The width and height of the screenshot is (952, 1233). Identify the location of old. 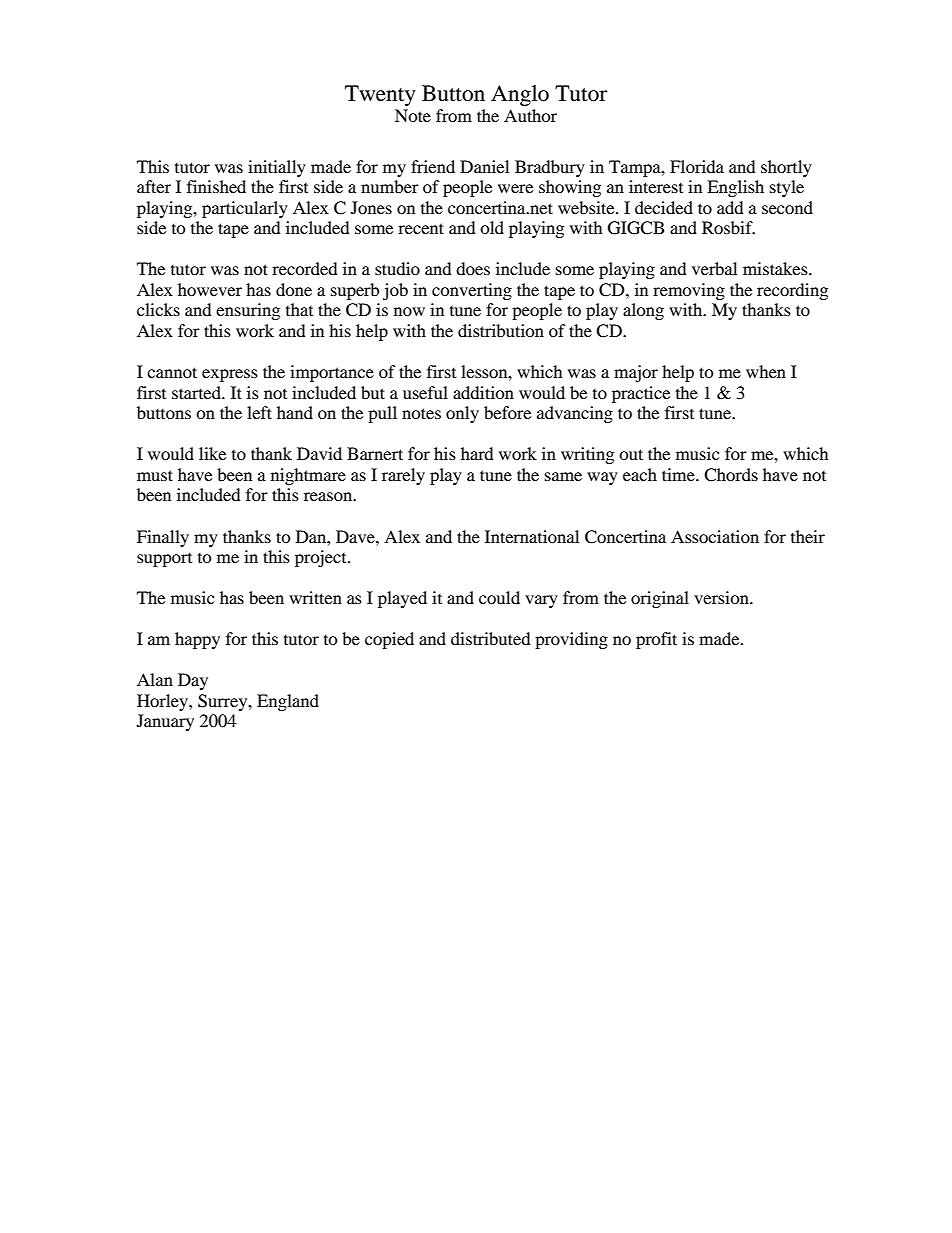
(492, 227).
